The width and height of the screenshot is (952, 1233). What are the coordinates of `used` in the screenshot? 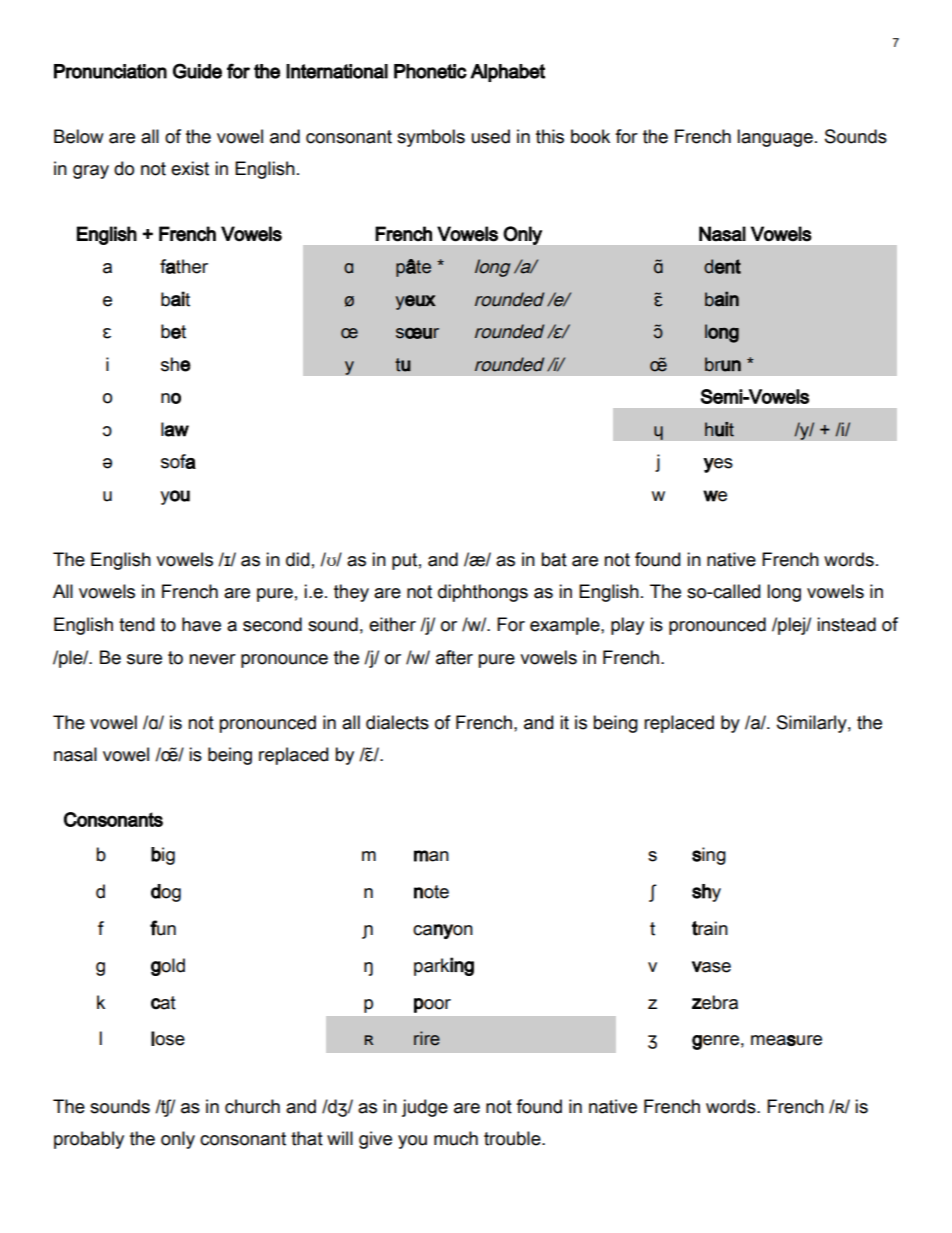 It's located at (490, 136).
